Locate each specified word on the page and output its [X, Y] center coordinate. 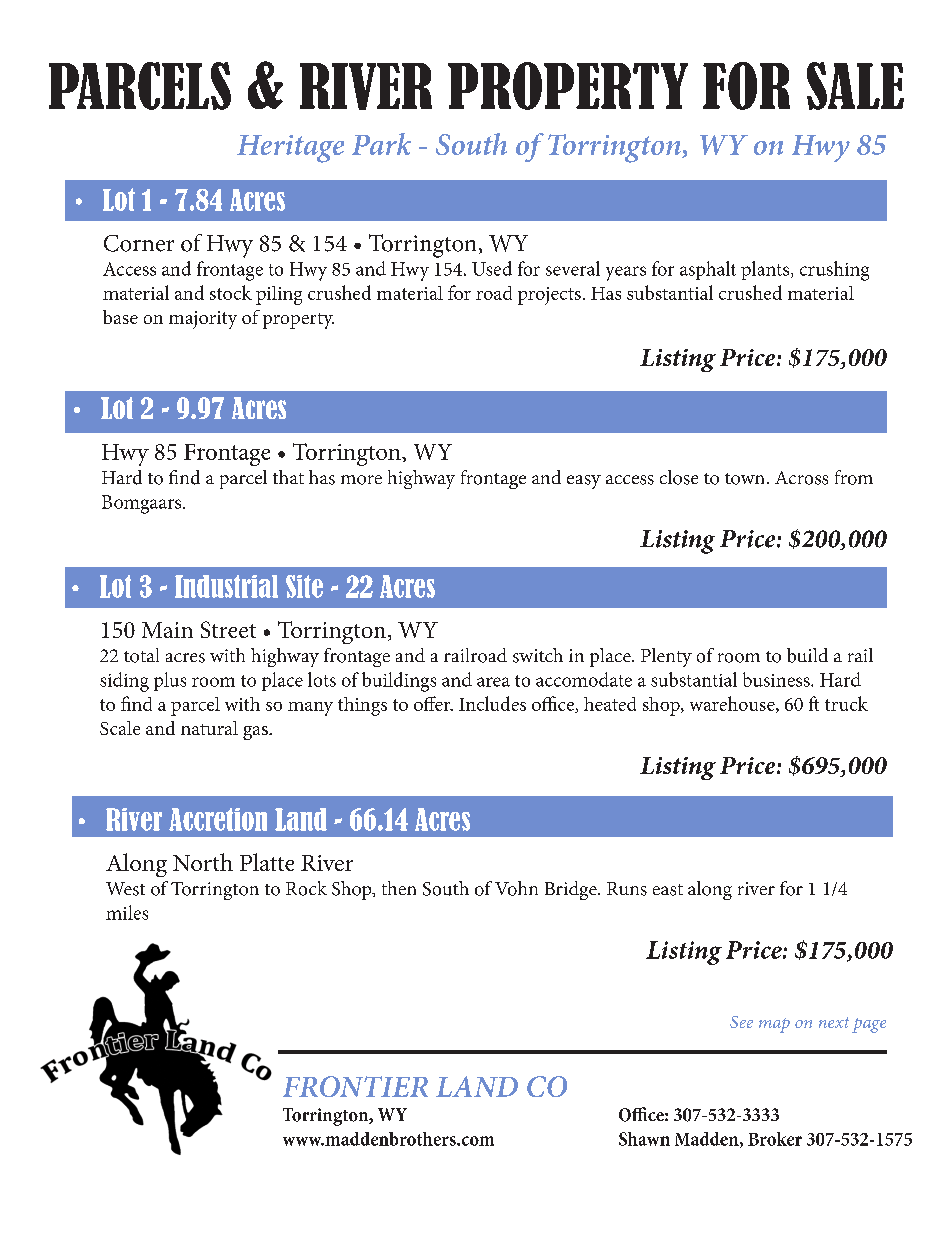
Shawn [644, 1139]
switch [538, 655]
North [203, 862]
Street [228, 629]
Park [381, 144]
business [777, 679]
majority [203, 320]
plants [766, 270]
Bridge [572, 890]
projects [549, 296]
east [668, 890]
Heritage [290, 149]
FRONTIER [355, 1086]
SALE [855, 86]
